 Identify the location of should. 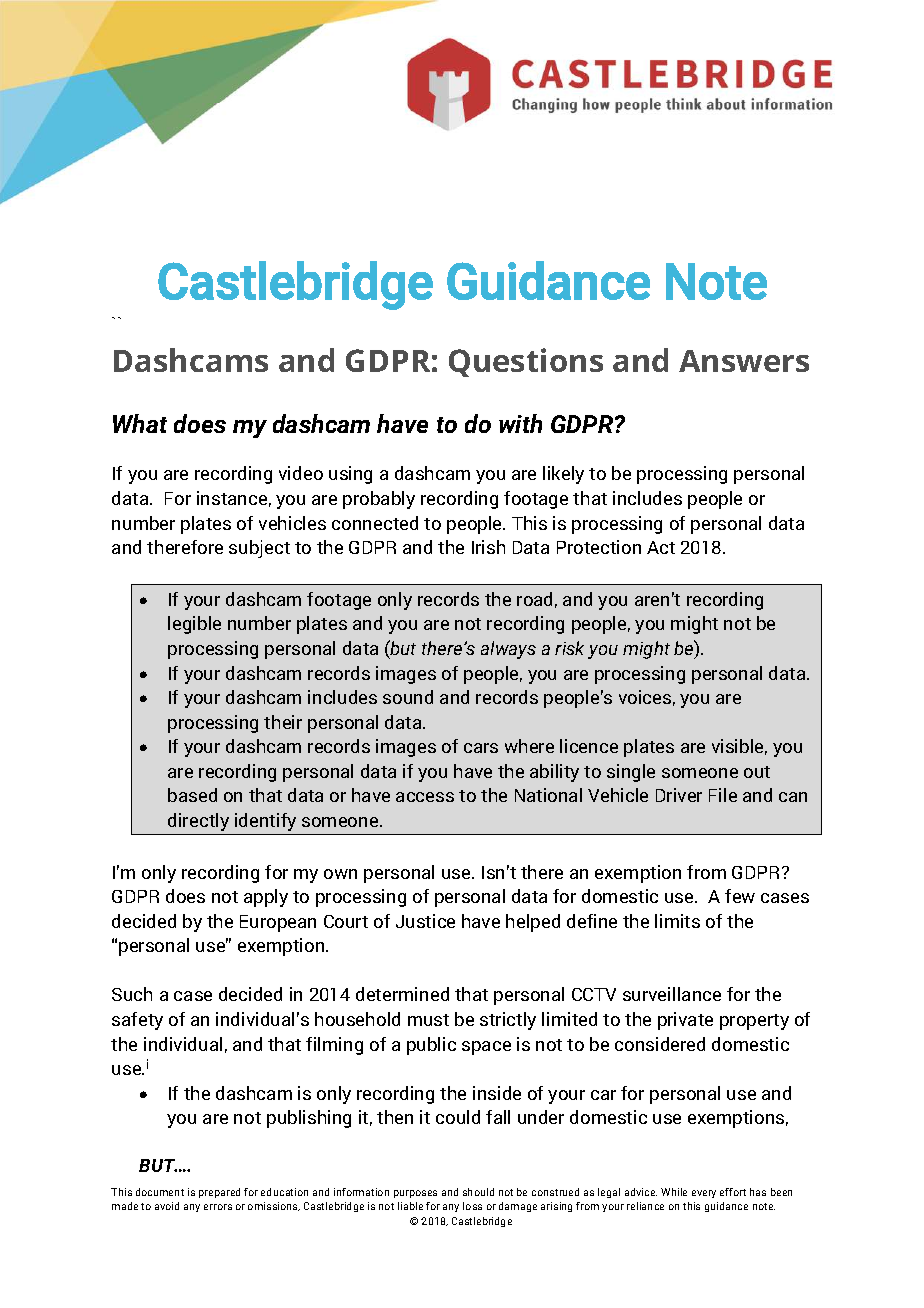
(478, 1192).
